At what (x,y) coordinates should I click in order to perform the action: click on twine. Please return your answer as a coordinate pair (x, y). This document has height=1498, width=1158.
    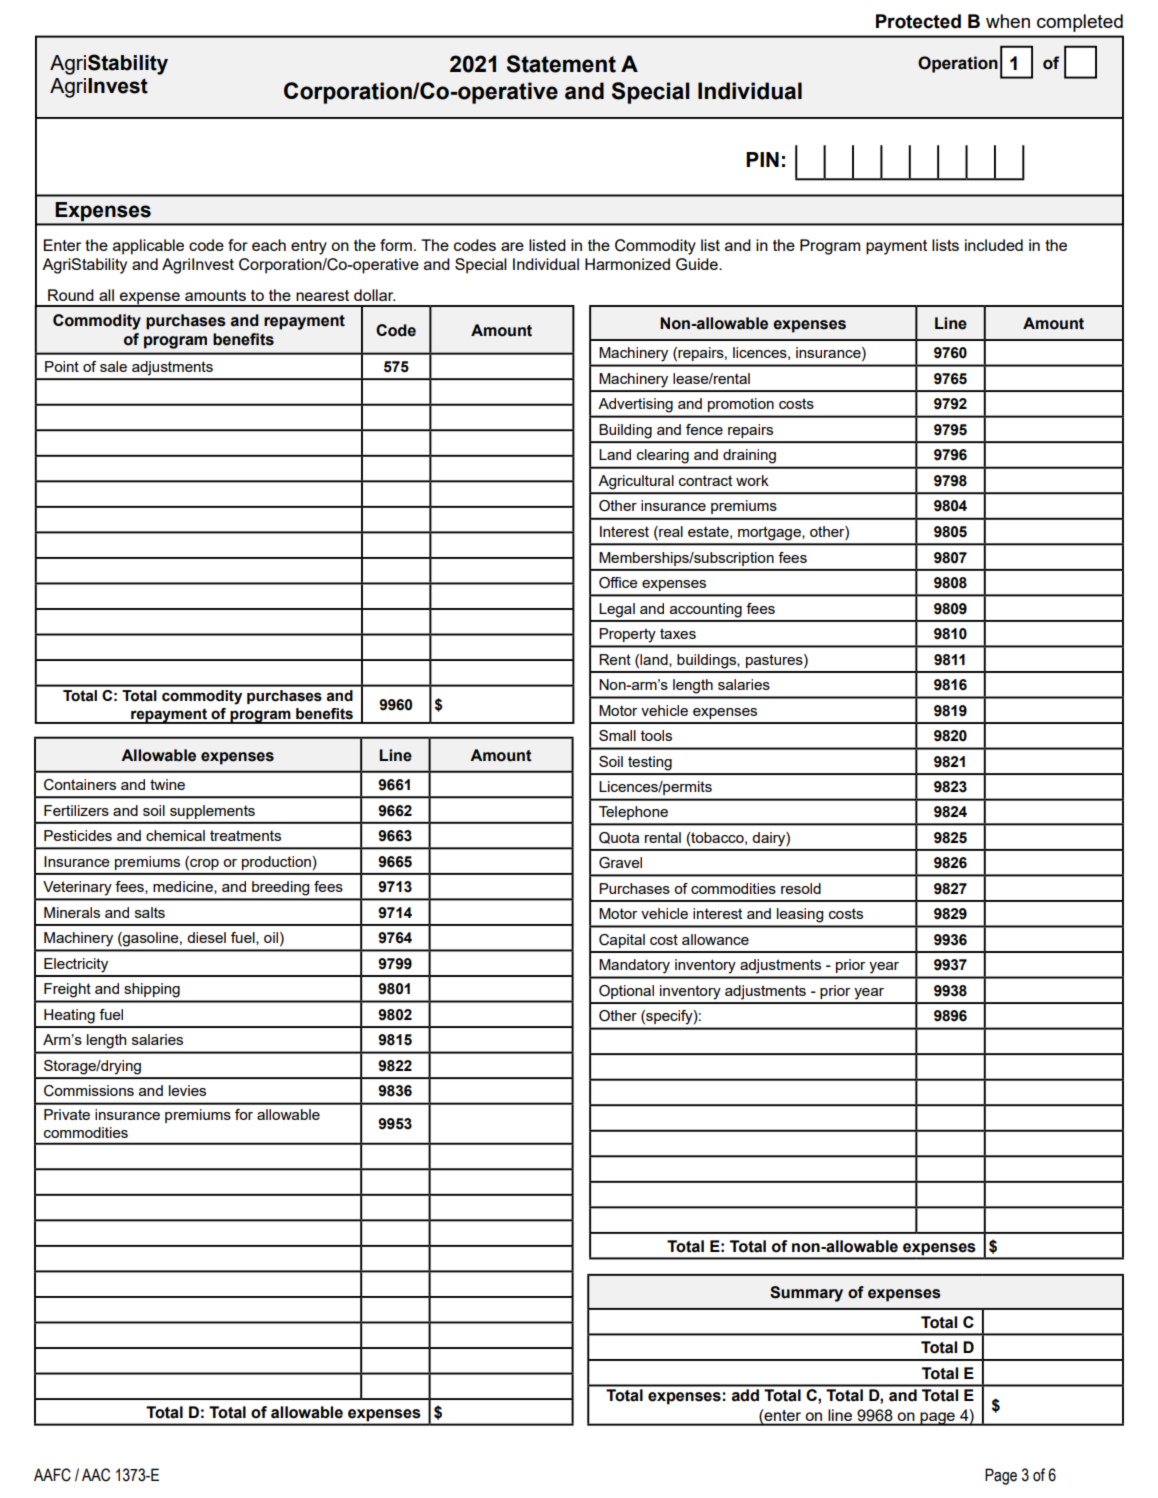
    Looking at the image, I should click on (167, 784).
